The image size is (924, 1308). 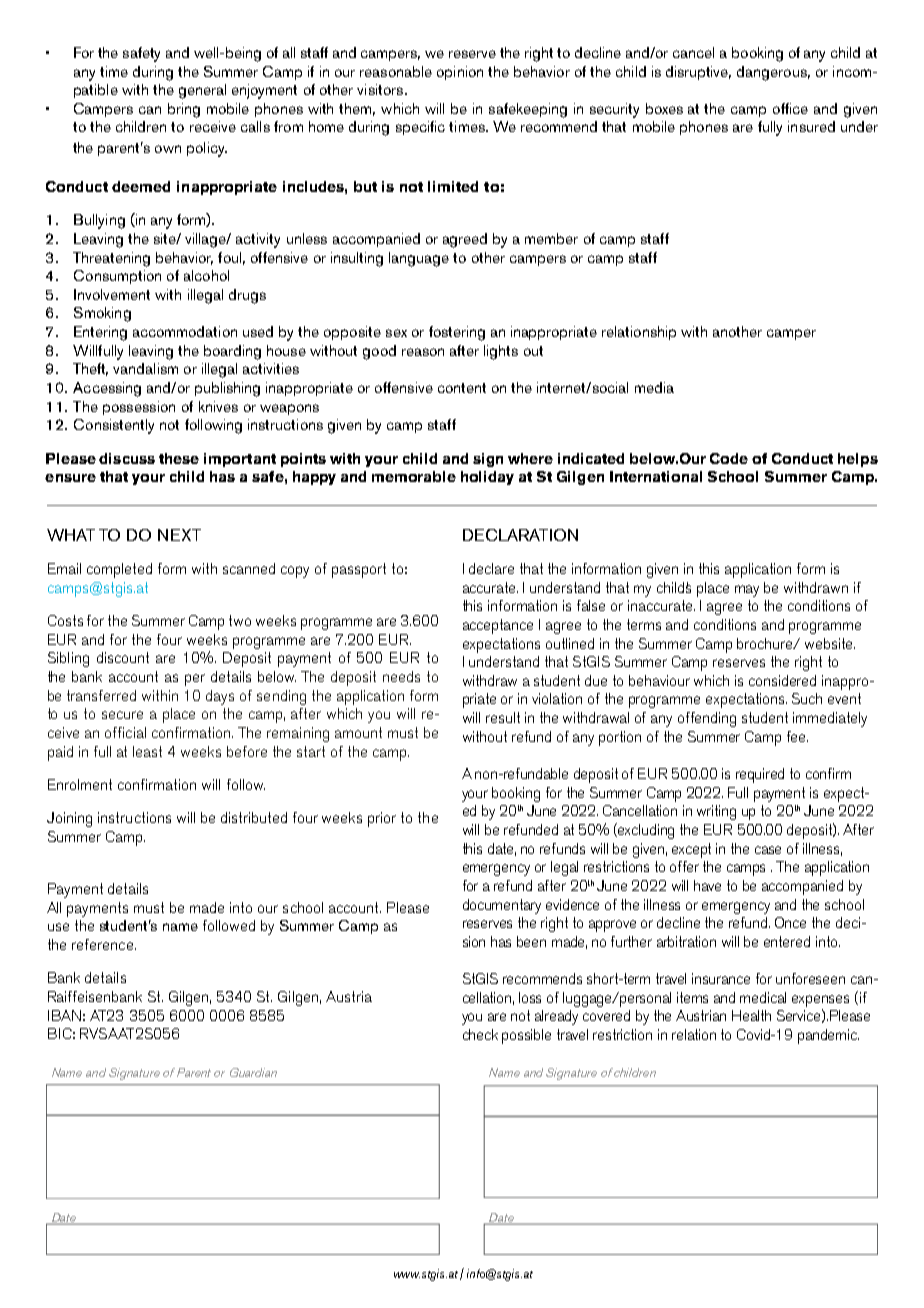 What do you see at coordinates (790, 108) in the screenshot?
I see `office` at bounding box center [790, 108].
